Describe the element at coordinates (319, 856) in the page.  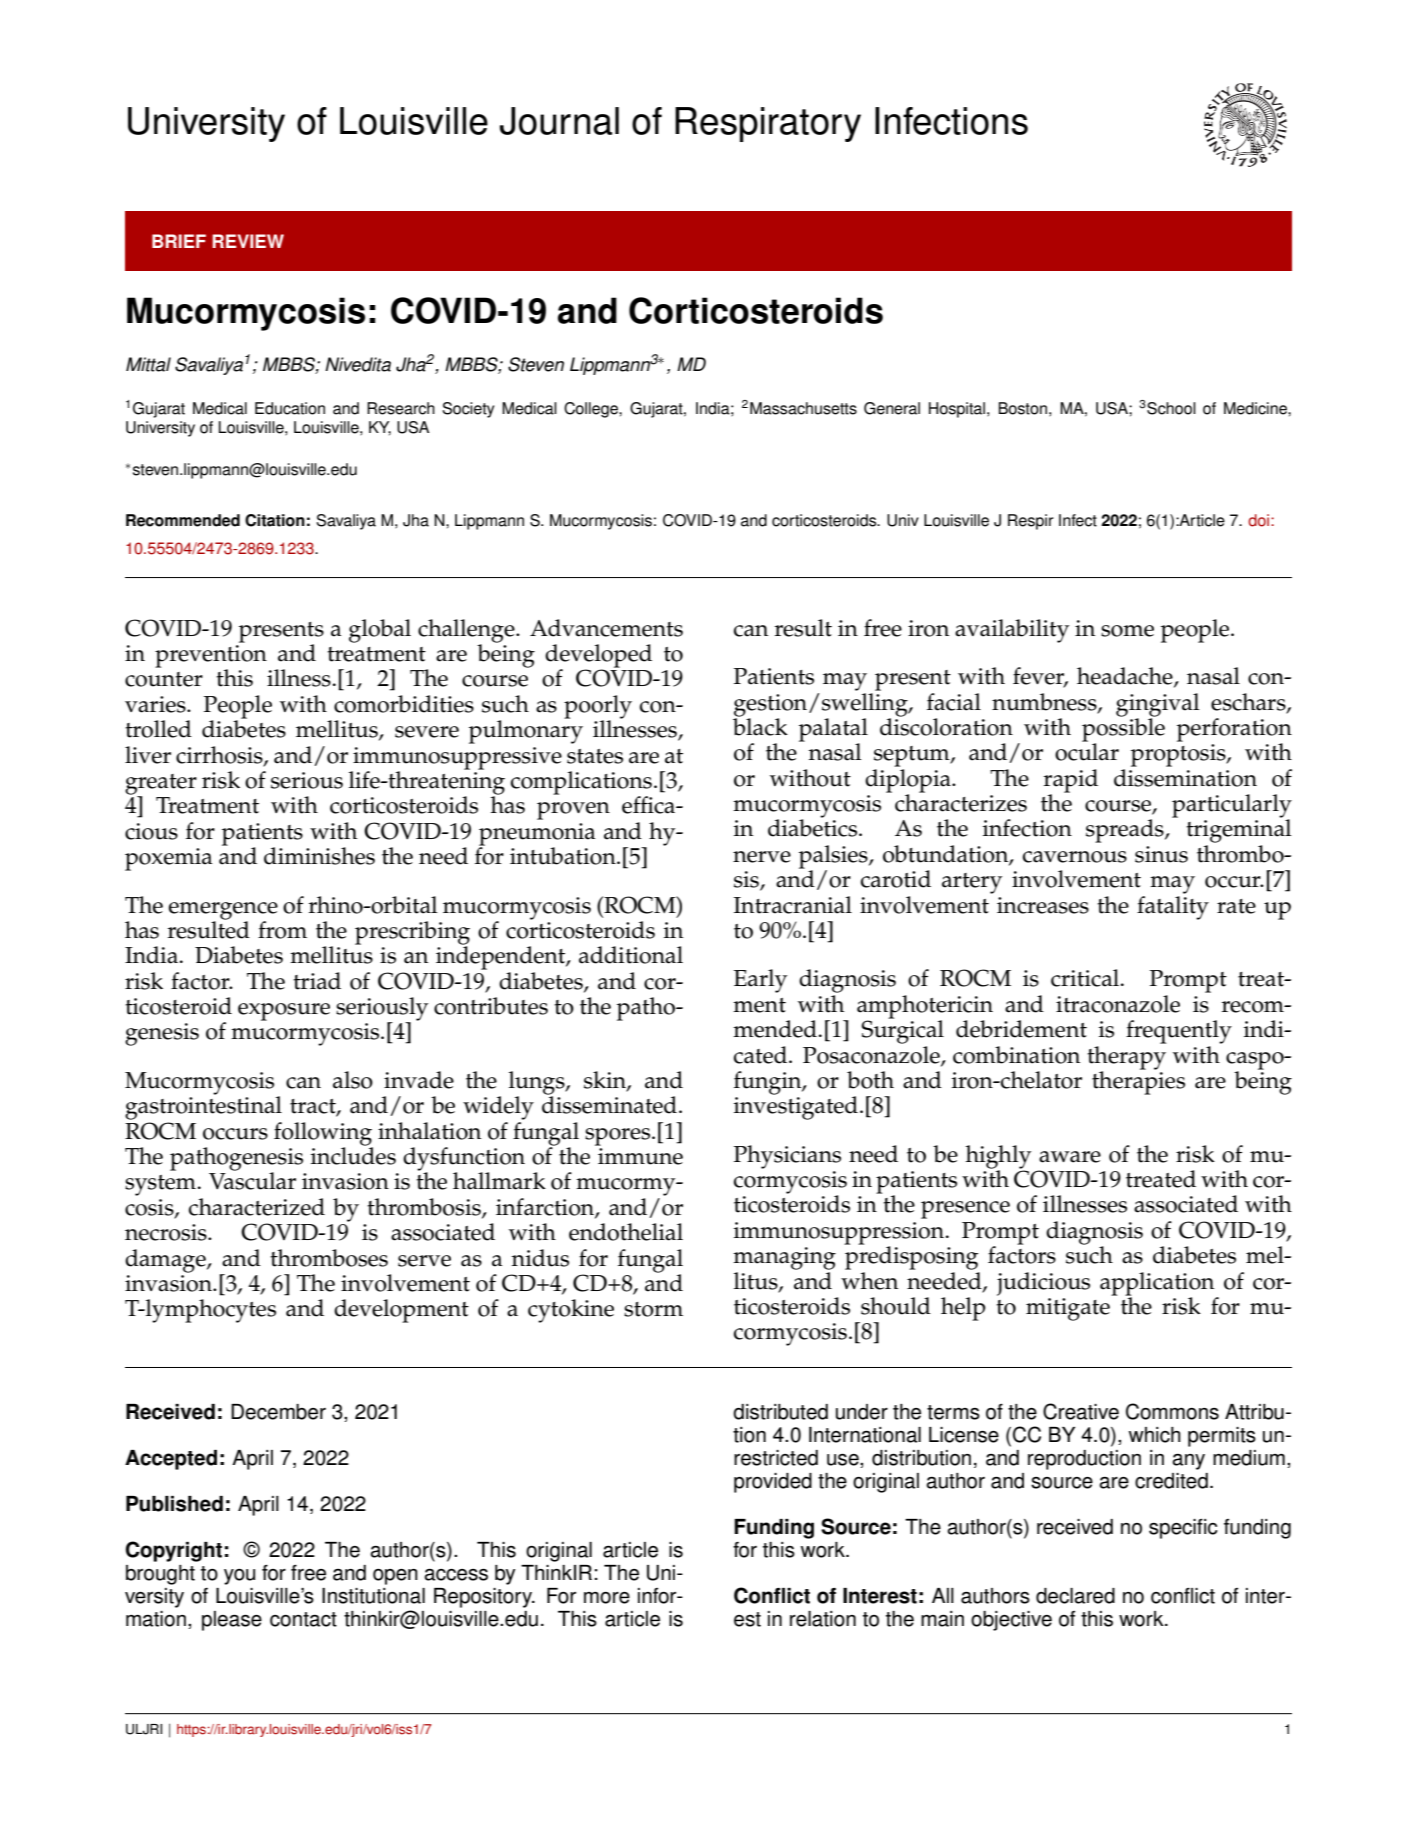
I see `diminishes` at that location.
